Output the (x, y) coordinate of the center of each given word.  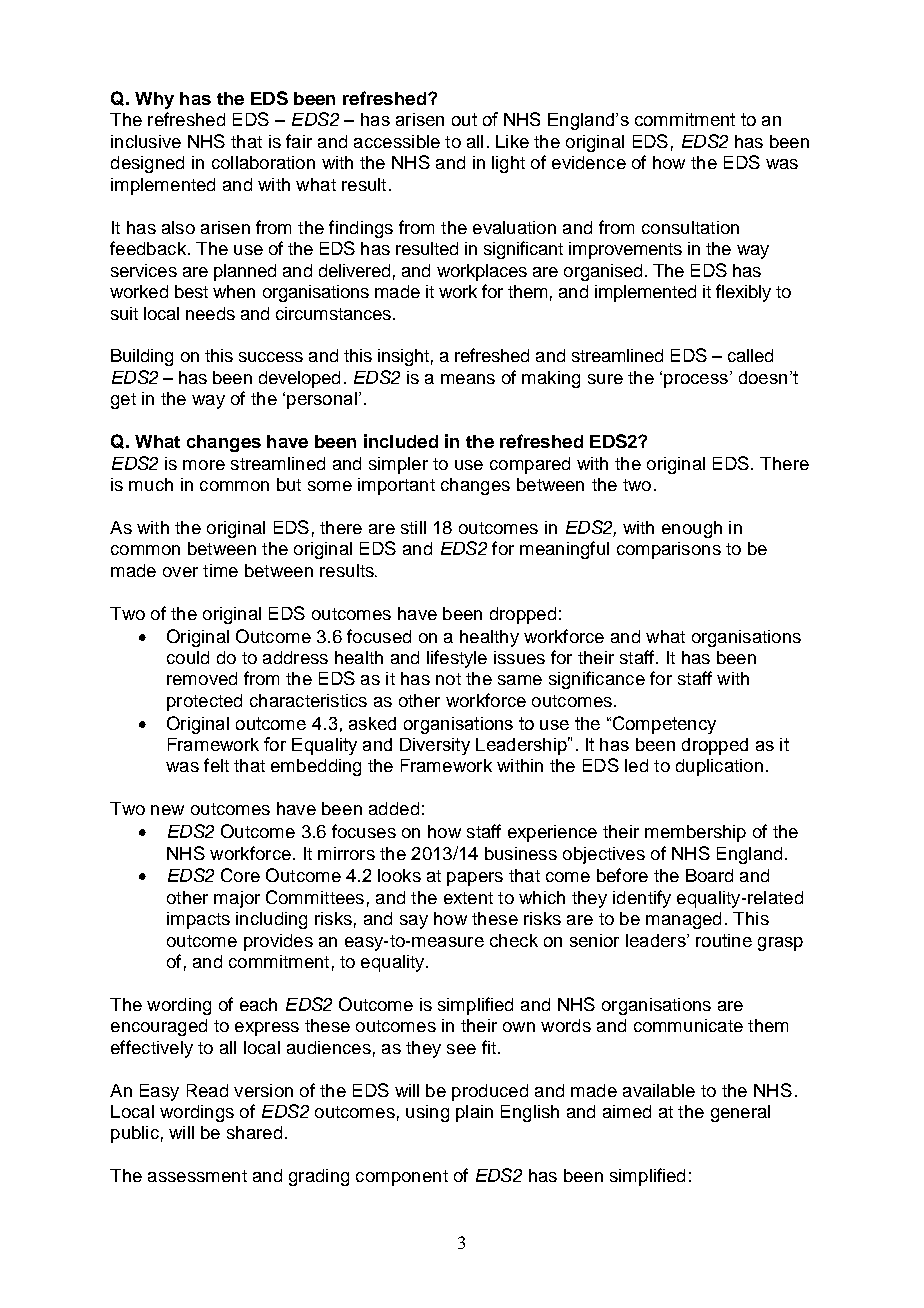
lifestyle (457, 659)
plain (474, 1113)
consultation (690, 227)
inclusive (146, 141)
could (188, 657)
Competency (664, 725)
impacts (198, 920)
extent (468, 898)
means (468, 379)
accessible (397, 141)
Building (142, 357)
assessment (197, 1176)
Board (709, 875)
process (696, 381)
